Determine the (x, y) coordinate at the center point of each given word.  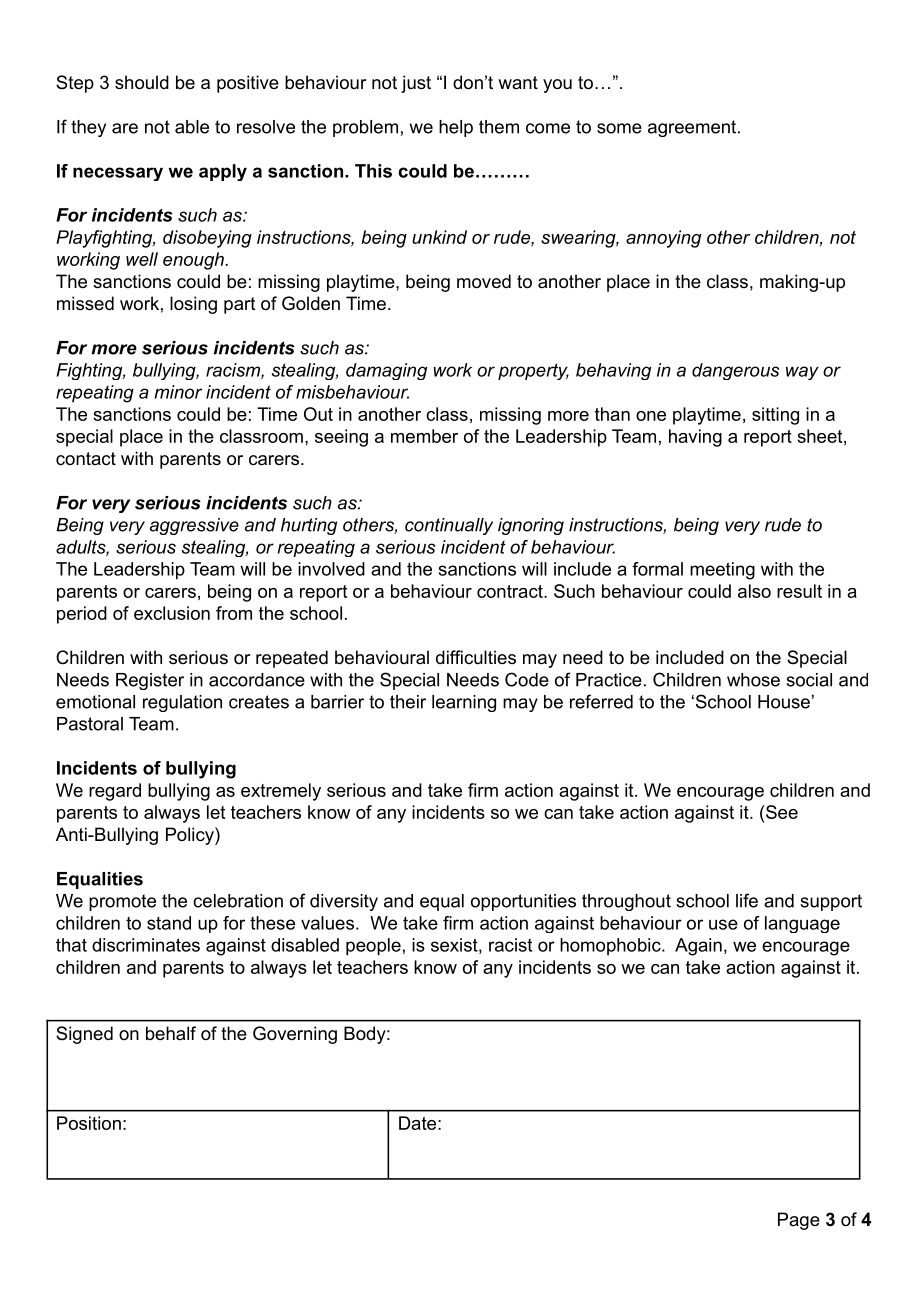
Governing (295, 1035)
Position (89, 1123)
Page (799, 1221)
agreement (692, 128)
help (456, 128)
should (142, 82)
